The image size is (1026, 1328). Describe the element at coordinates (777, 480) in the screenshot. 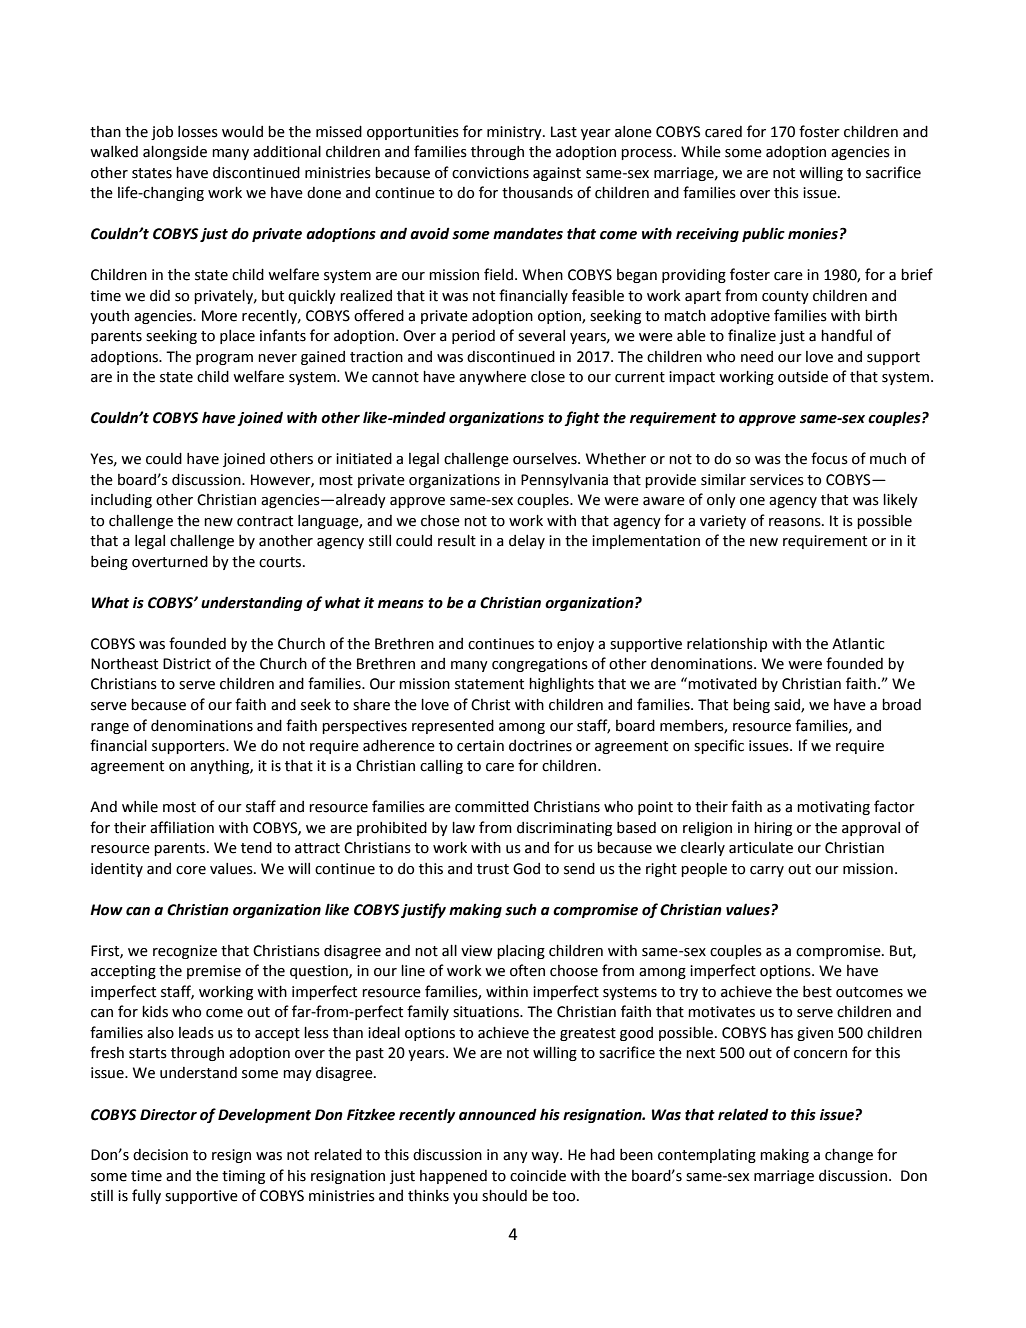

I see `services` at that location.
